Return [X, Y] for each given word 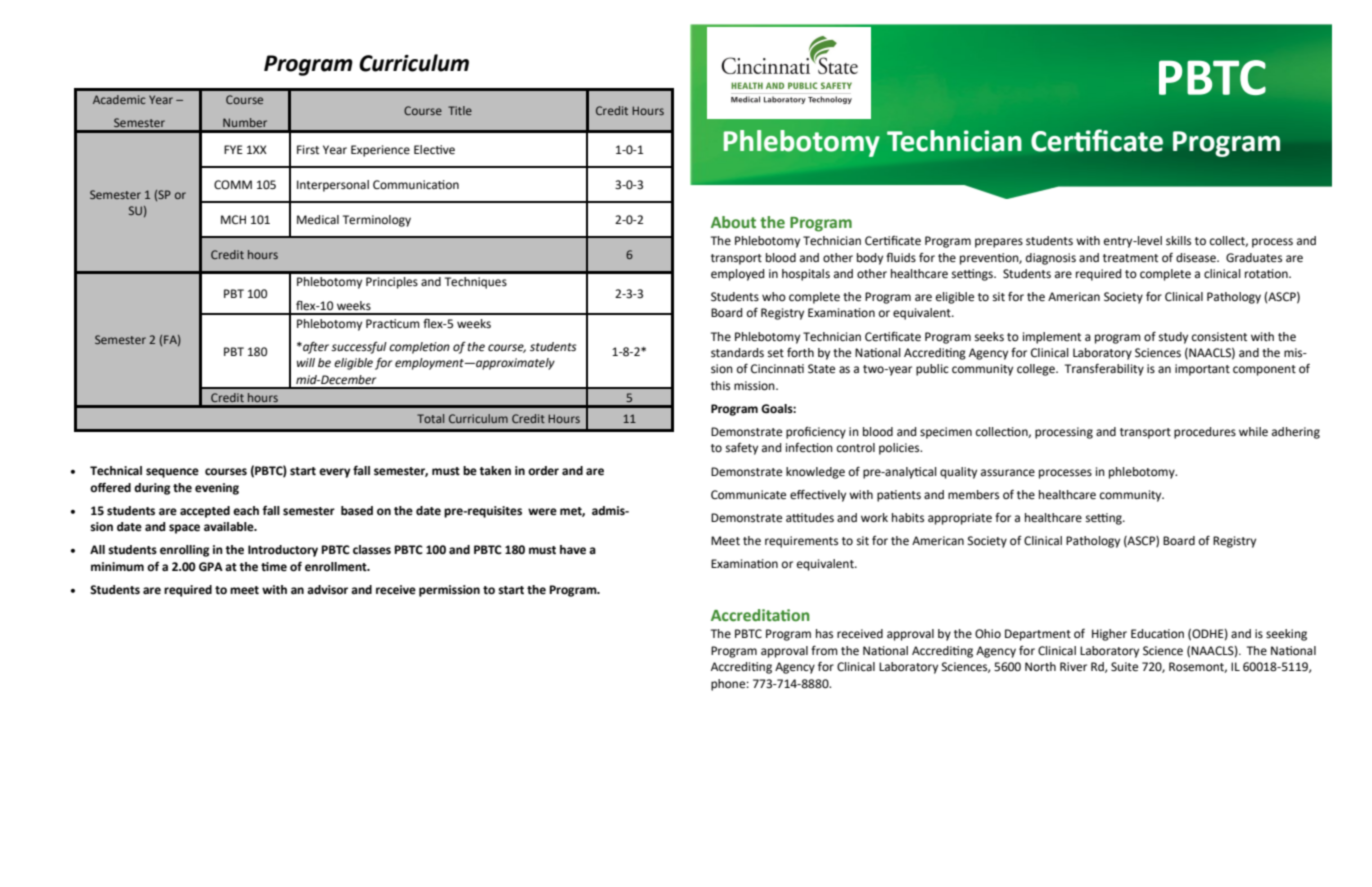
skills [1178, 240]
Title [460, 110]
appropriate [960, 519]
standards [737, 353]
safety [742, 448]
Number [245, 122]
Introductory [283, 551]
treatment [1130, 258]
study [1173, 338]
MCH [233, 220]
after [315, 347]
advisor [327, 590]
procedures [1205, 433]
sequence [172, 473]
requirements [801, 542]
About [733, 222]
